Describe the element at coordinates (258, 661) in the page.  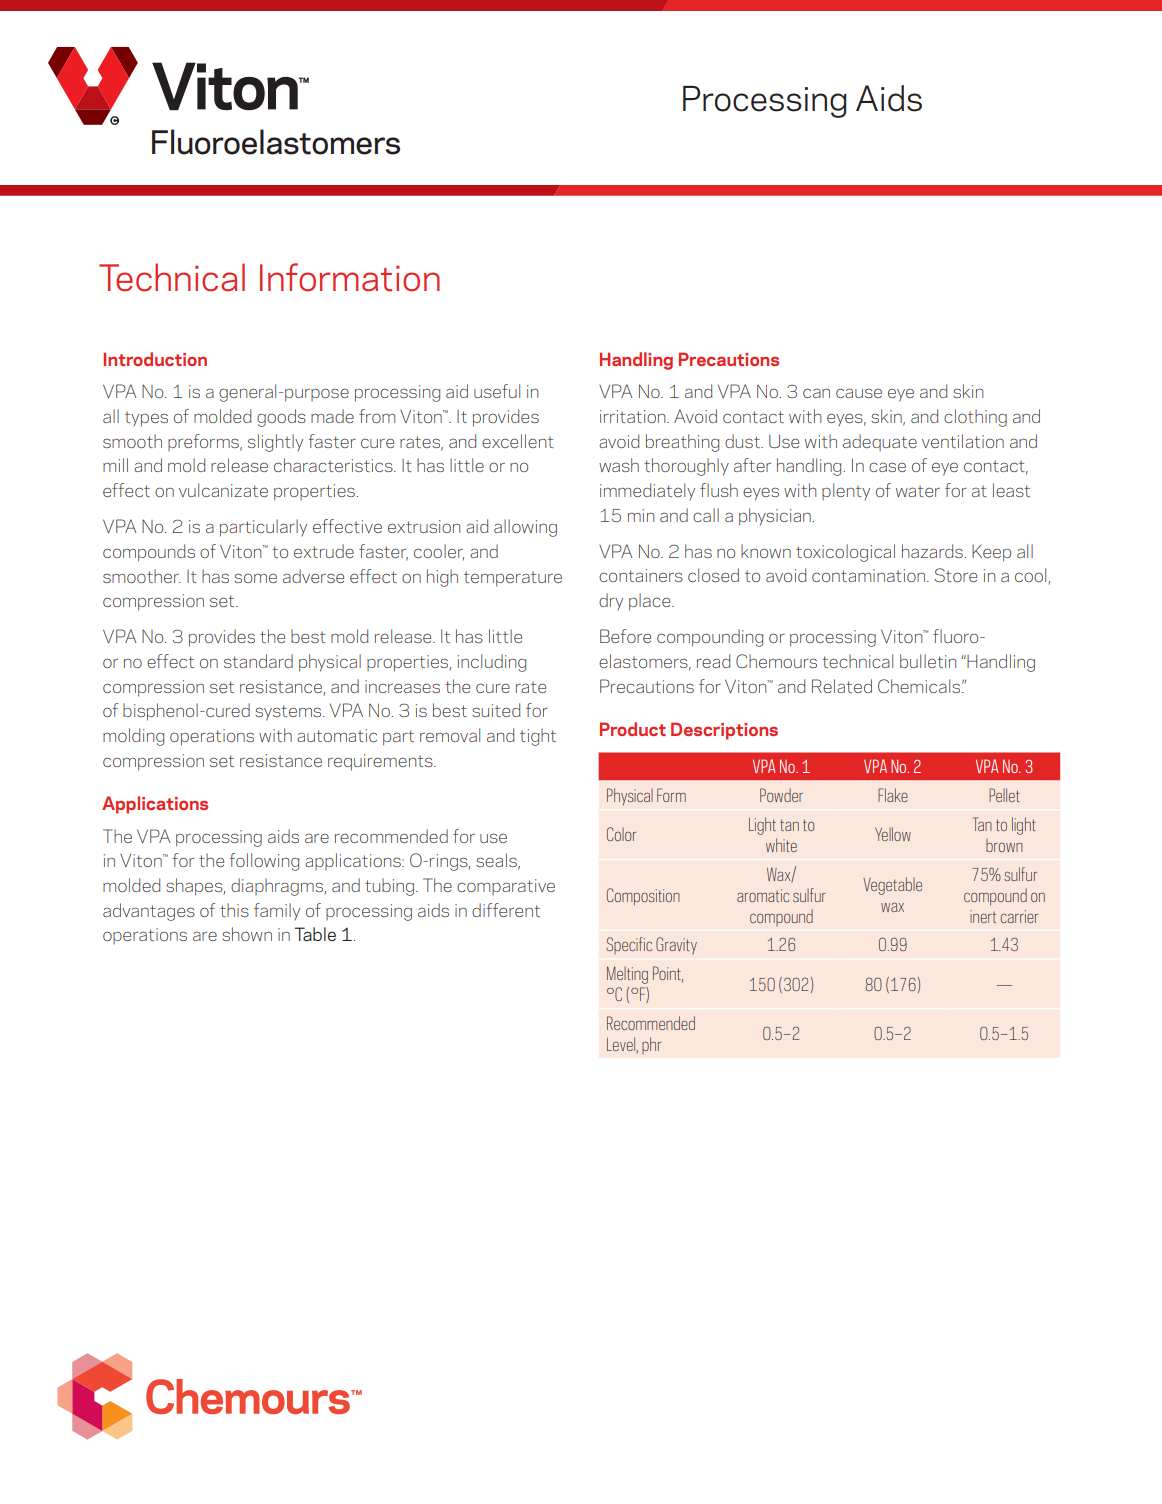
I see `standard` at that location.
